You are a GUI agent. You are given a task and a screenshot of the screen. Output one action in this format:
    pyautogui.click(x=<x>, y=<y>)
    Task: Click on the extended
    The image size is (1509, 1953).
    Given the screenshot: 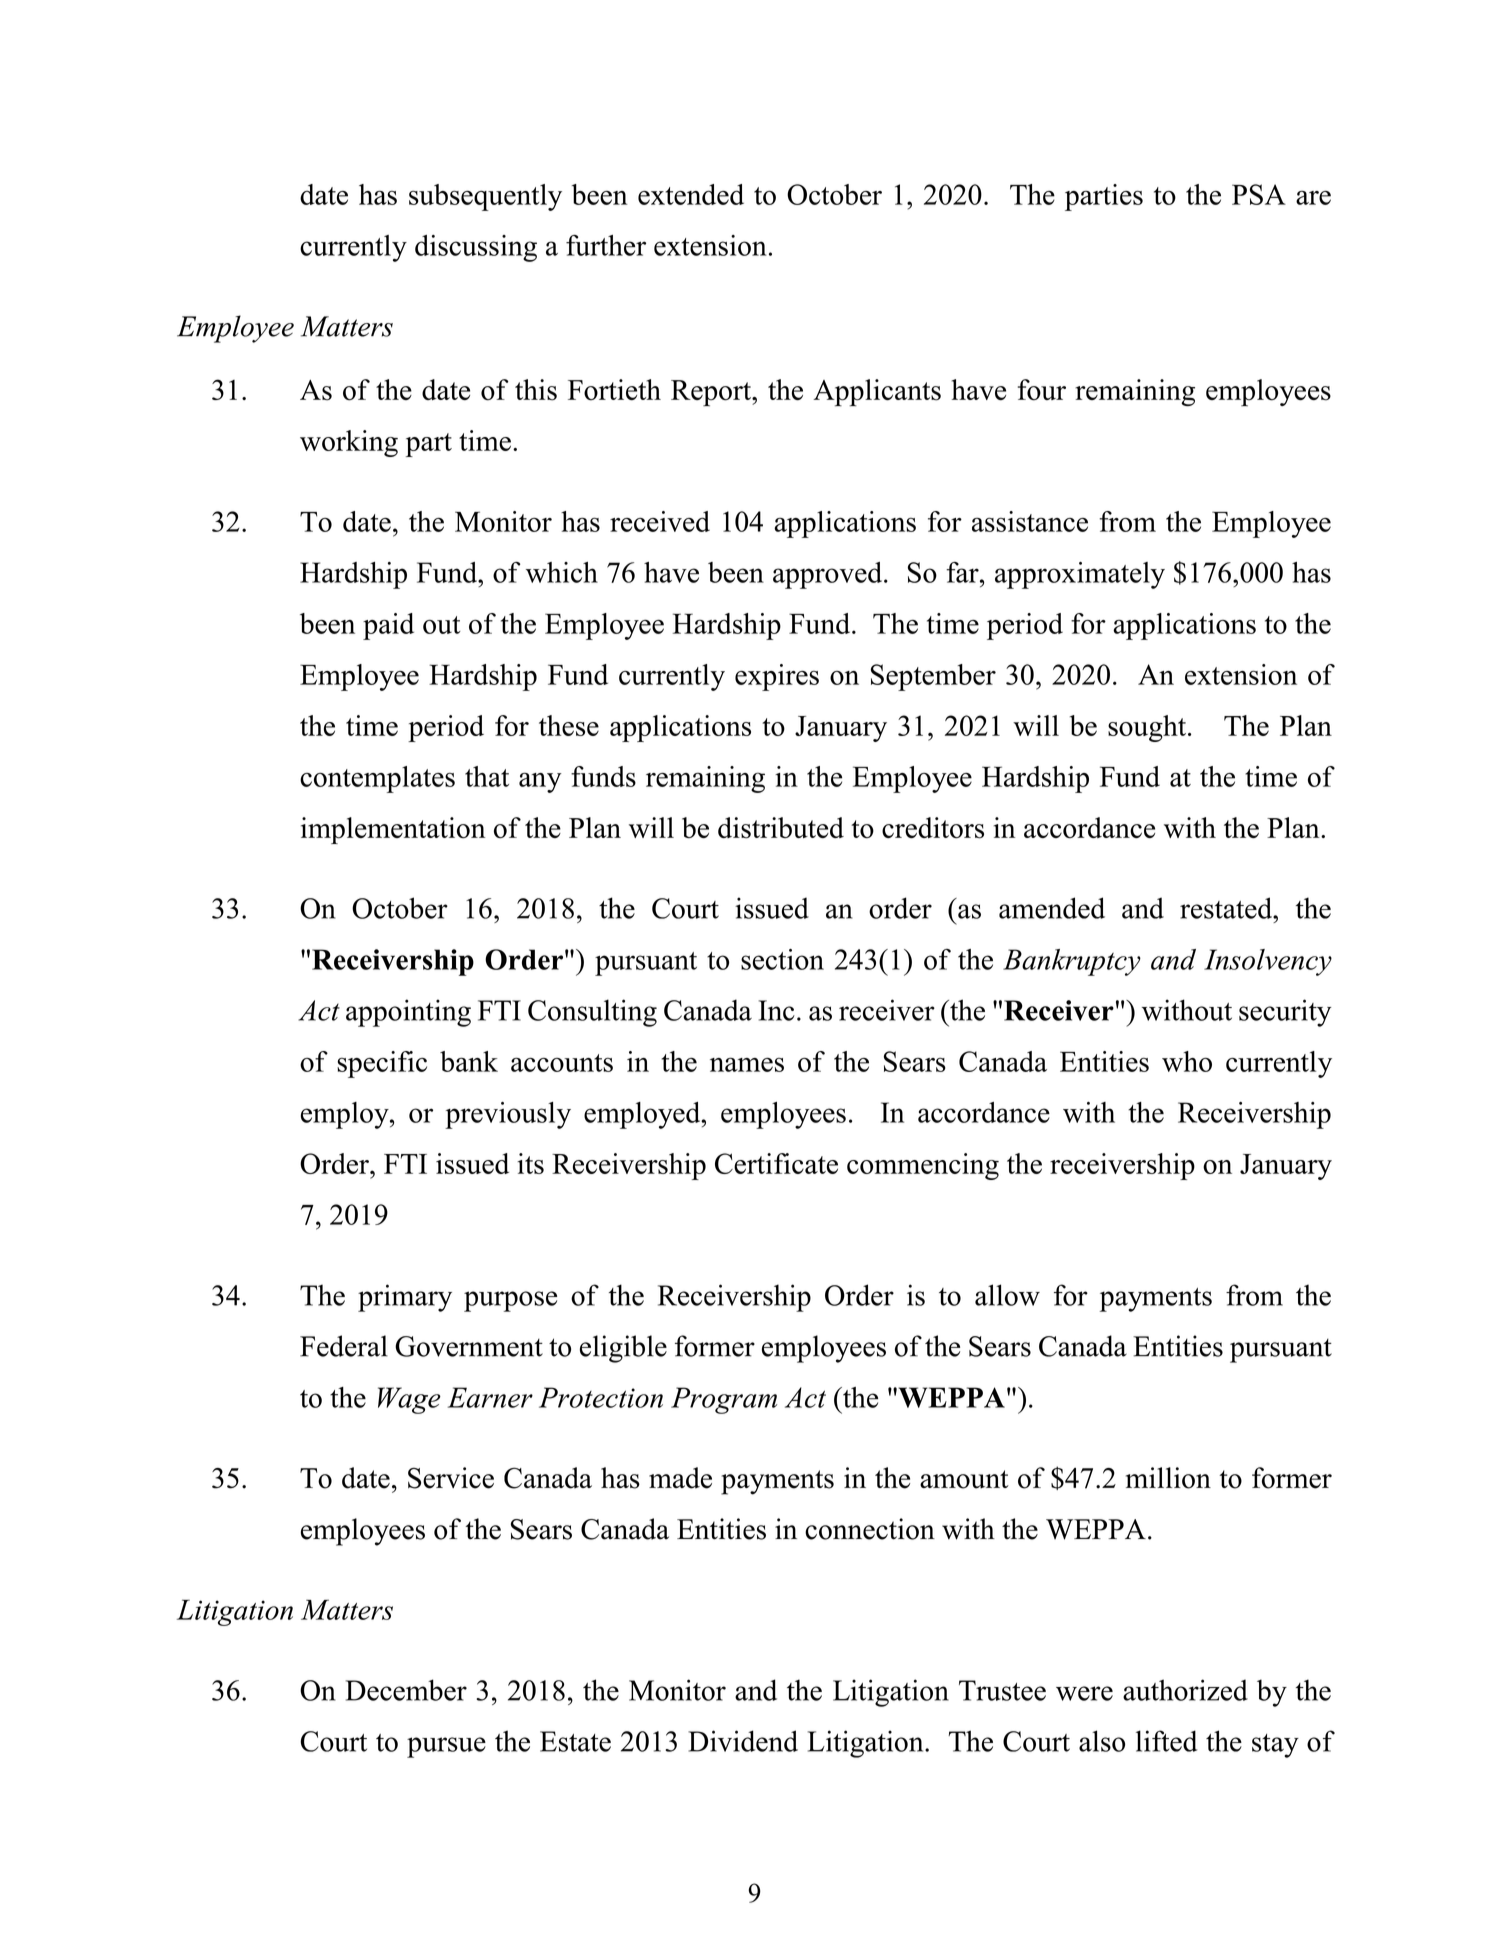 What is the action you would take?
    pyautogui.click(x=691, y=194)
